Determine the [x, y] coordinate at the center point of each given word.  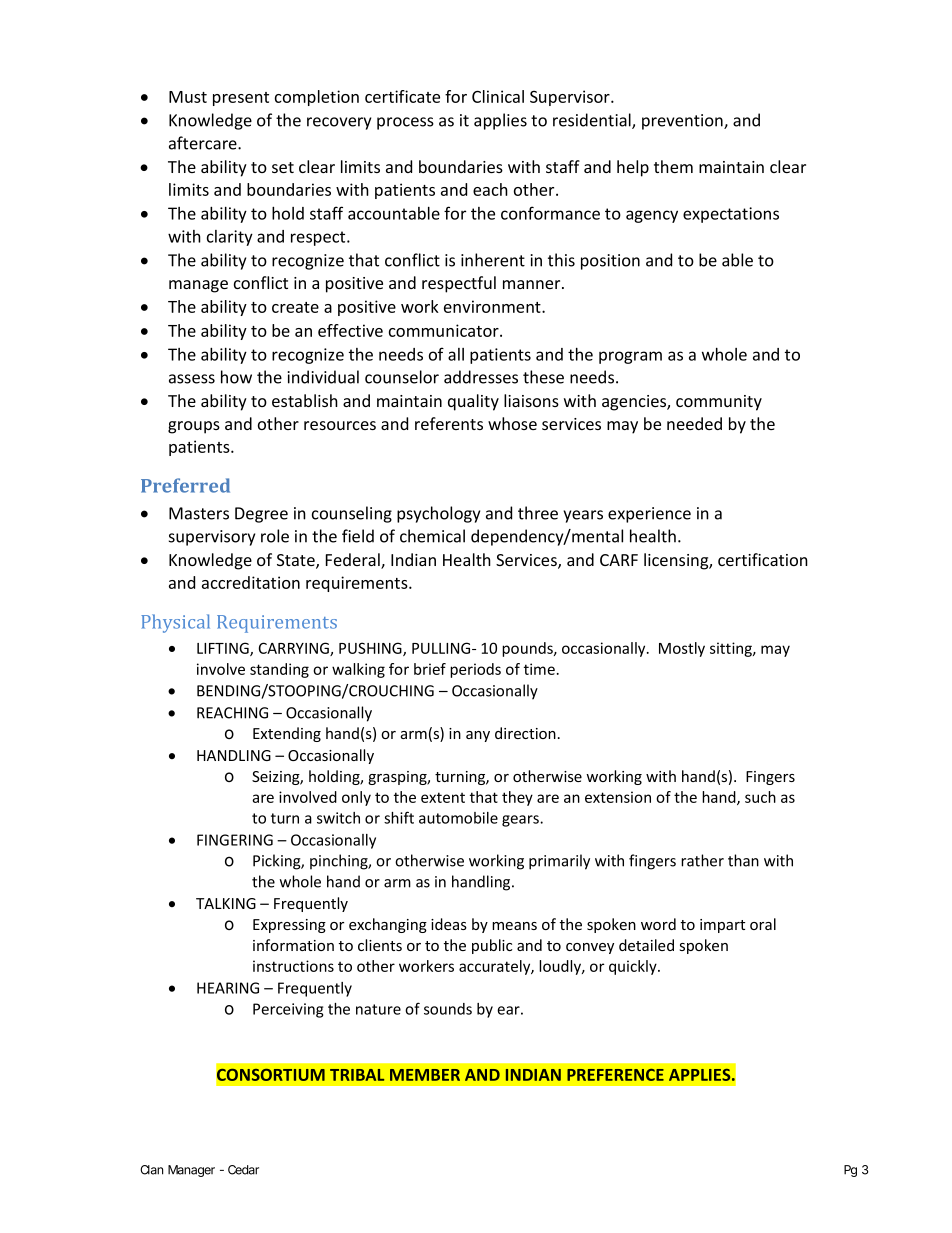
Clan [151, 1170]
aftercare [204, 143]
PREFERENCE [615, 1075]
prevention [683, 122]
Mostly [682, 649]
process [405, 123]
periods [475, 670]
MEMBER [425, 1075]
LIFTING [224, 649]
